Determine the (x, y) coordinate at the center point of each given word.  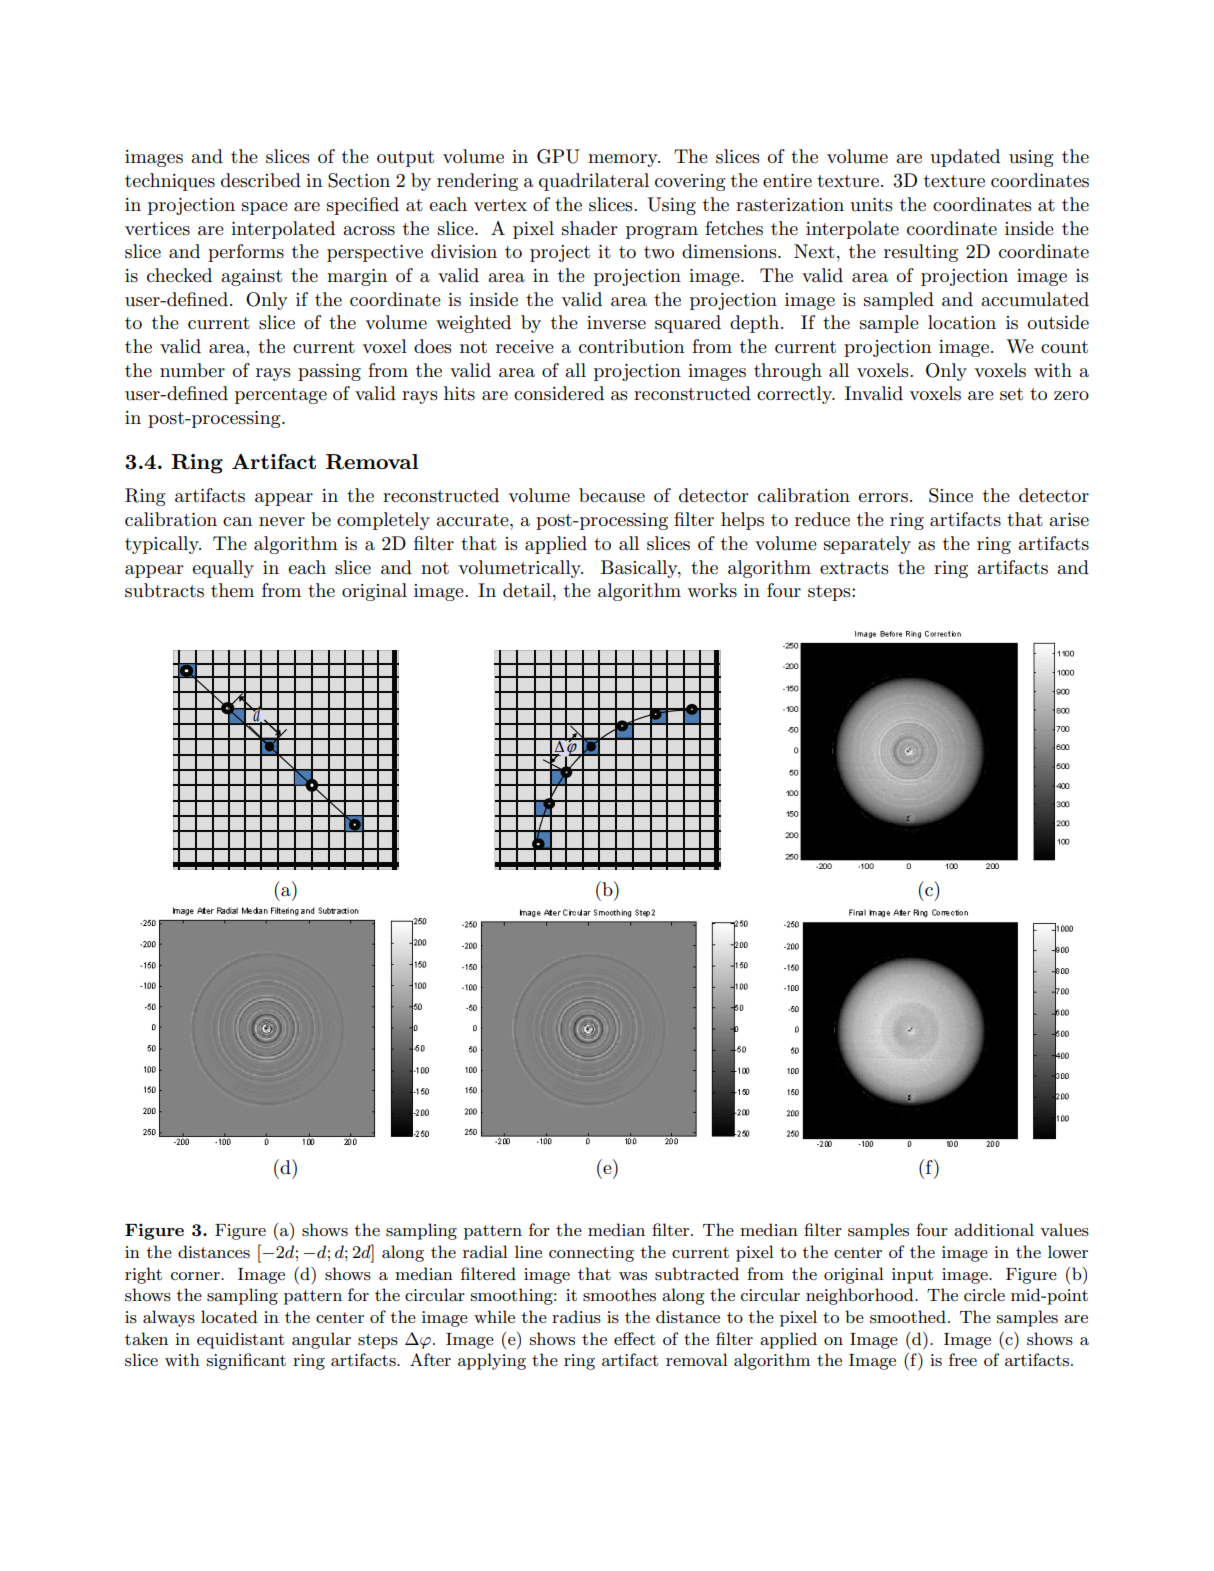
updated (965, 158)
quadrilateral (594, 182)
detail (527, 590)
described (261, 180)
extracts (854, 568)
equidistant (240, 1340)
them (232, 590)
